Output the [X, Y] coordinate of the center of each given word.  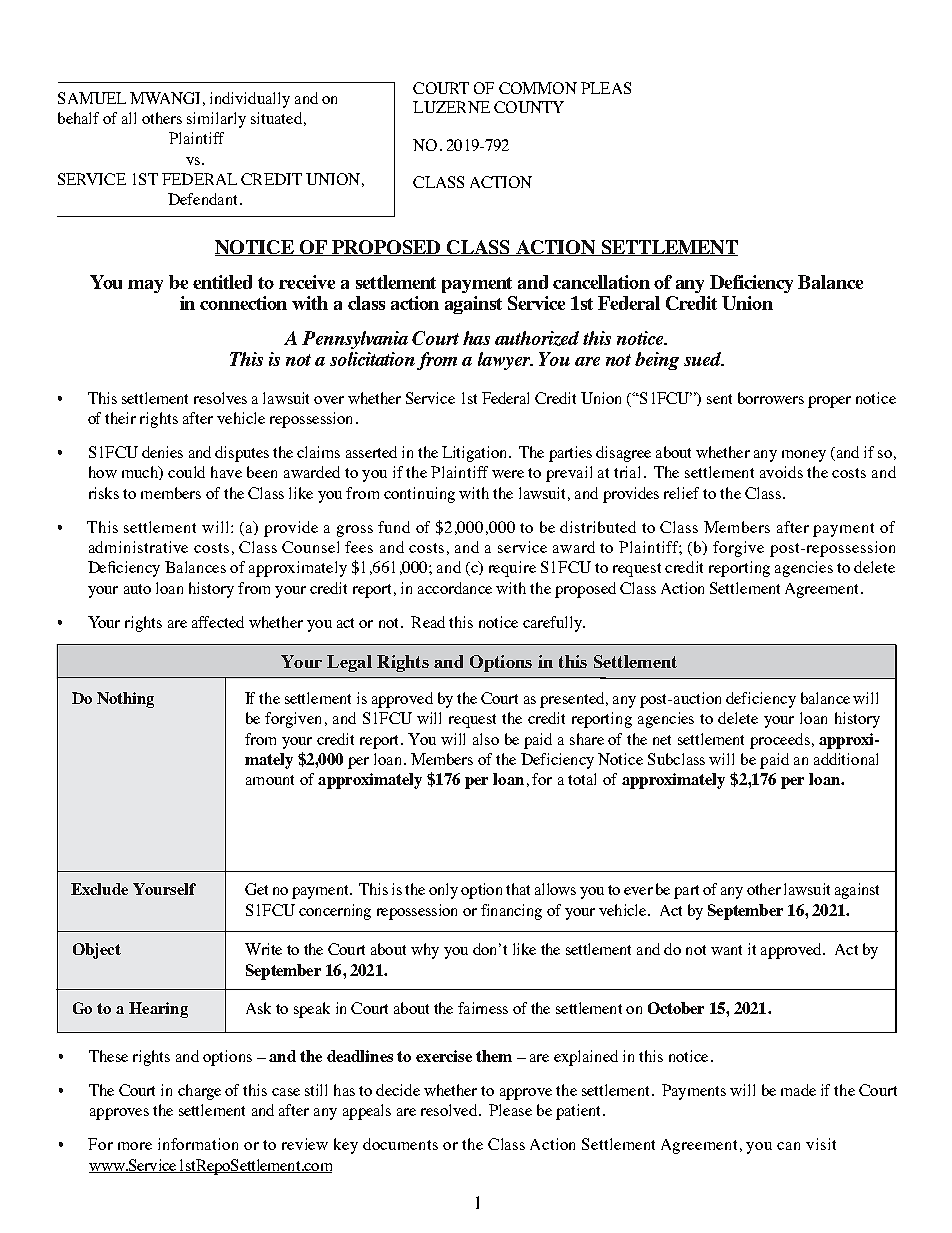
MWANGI [165, 98]
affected [218, 622]
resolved [450, 1110]
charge [199, 1092]
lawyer [505, 361]
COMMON [538, 88]
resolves [220, 398]
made [798, 1090]
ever [638, 891]
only [443, 891]
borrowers [771, 398]
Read [428, 622]
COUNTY [529, 107]
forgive [738, 549]
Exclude [99, 889]
